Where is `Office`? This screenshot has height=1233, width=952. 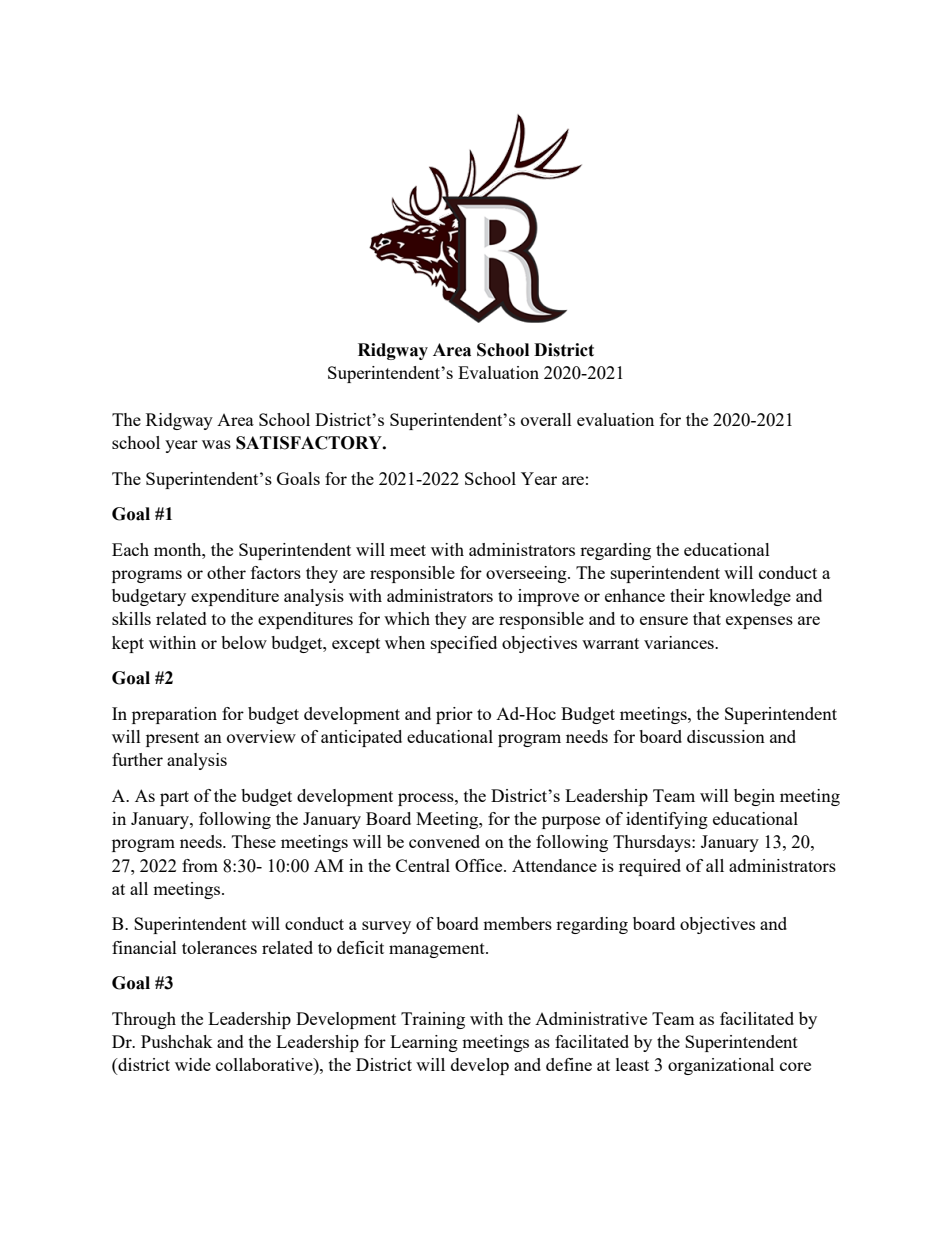
Office is located at coordinates (480, 865).
